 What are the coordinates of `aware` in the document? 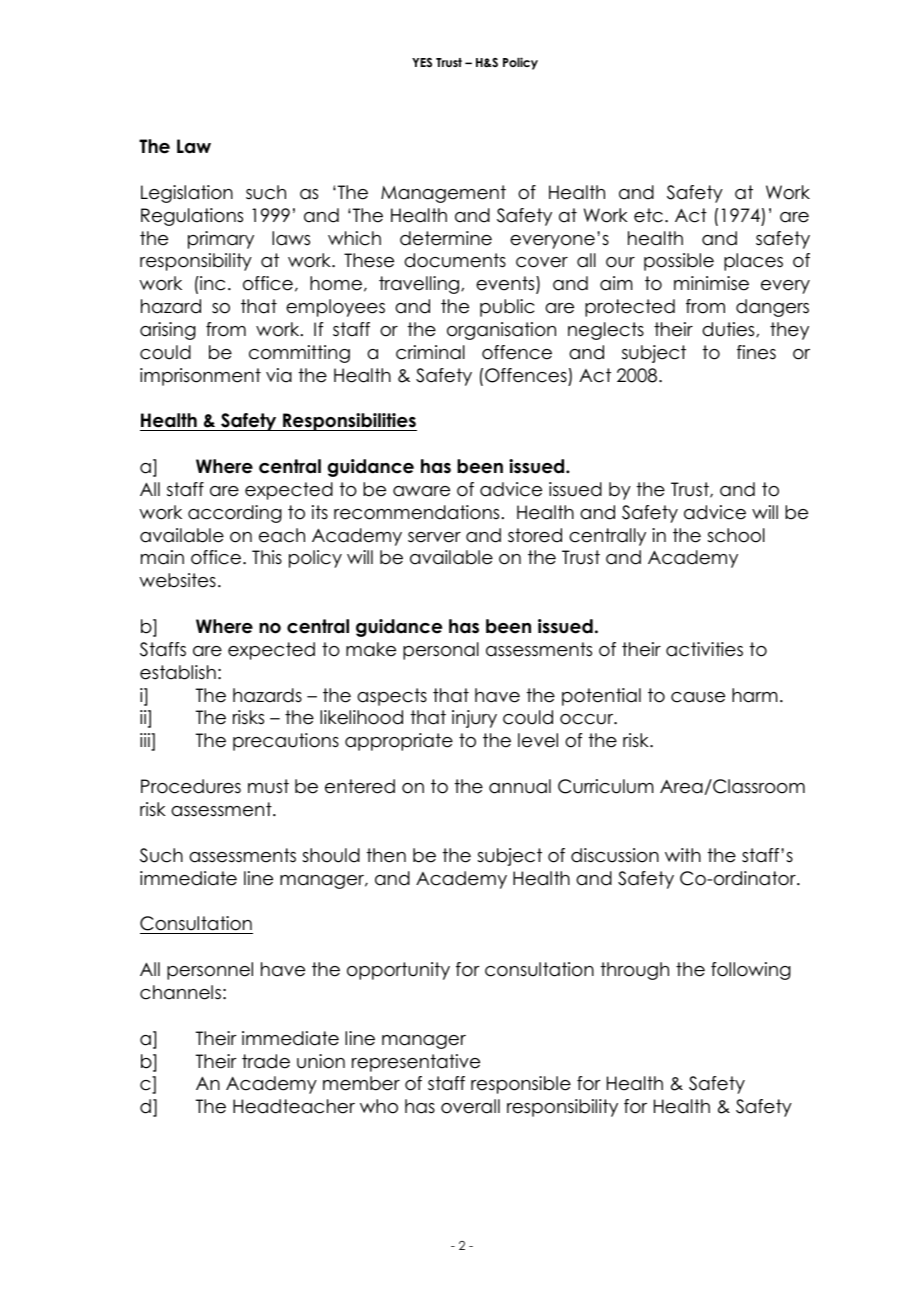 It's located at (421, 491).
